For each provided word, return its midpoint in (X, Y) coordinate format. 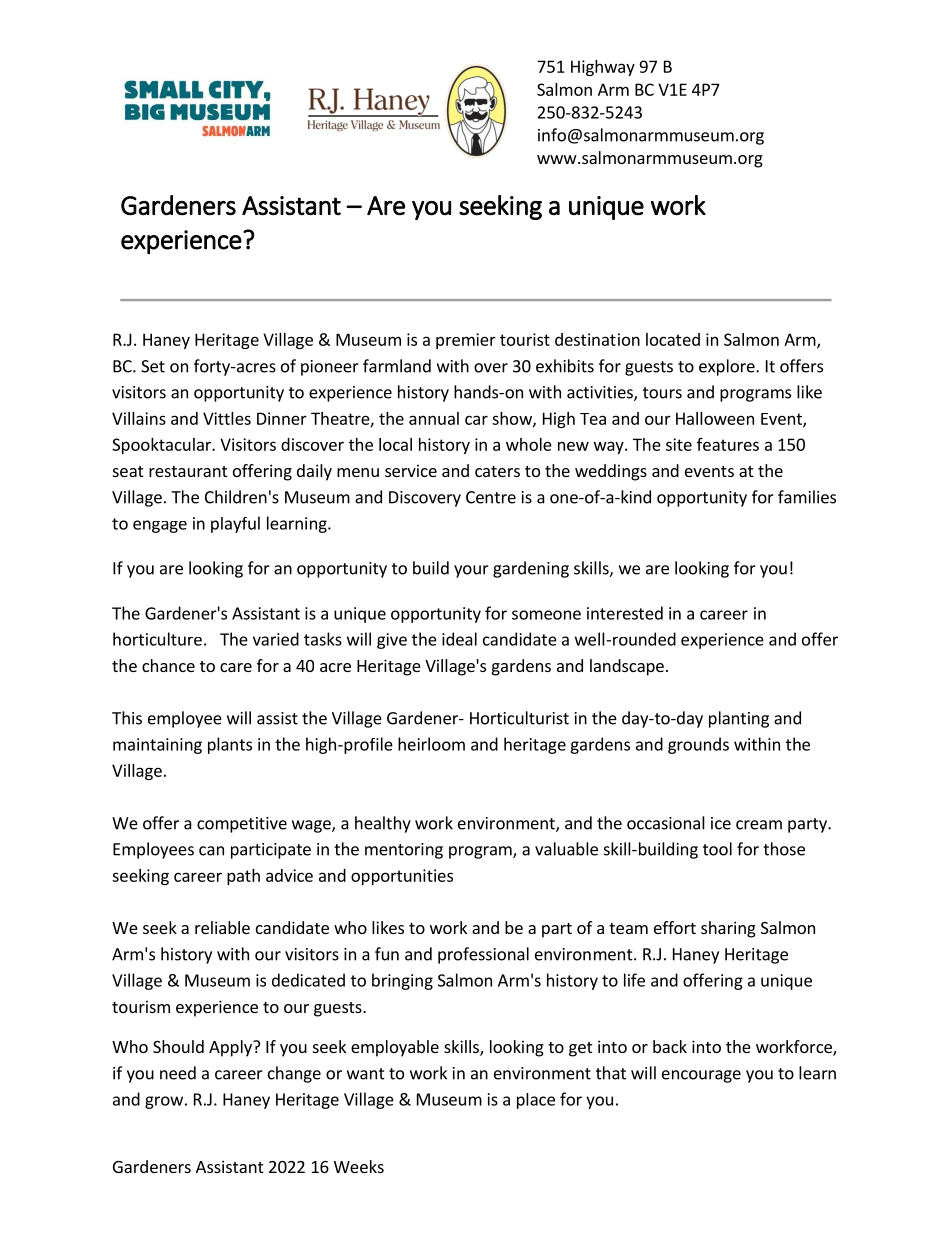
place (536, 1101)
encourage (701, 1076)
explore (728, 367)
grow (164, 1102)
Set (153, 366)
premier (466, 341)
